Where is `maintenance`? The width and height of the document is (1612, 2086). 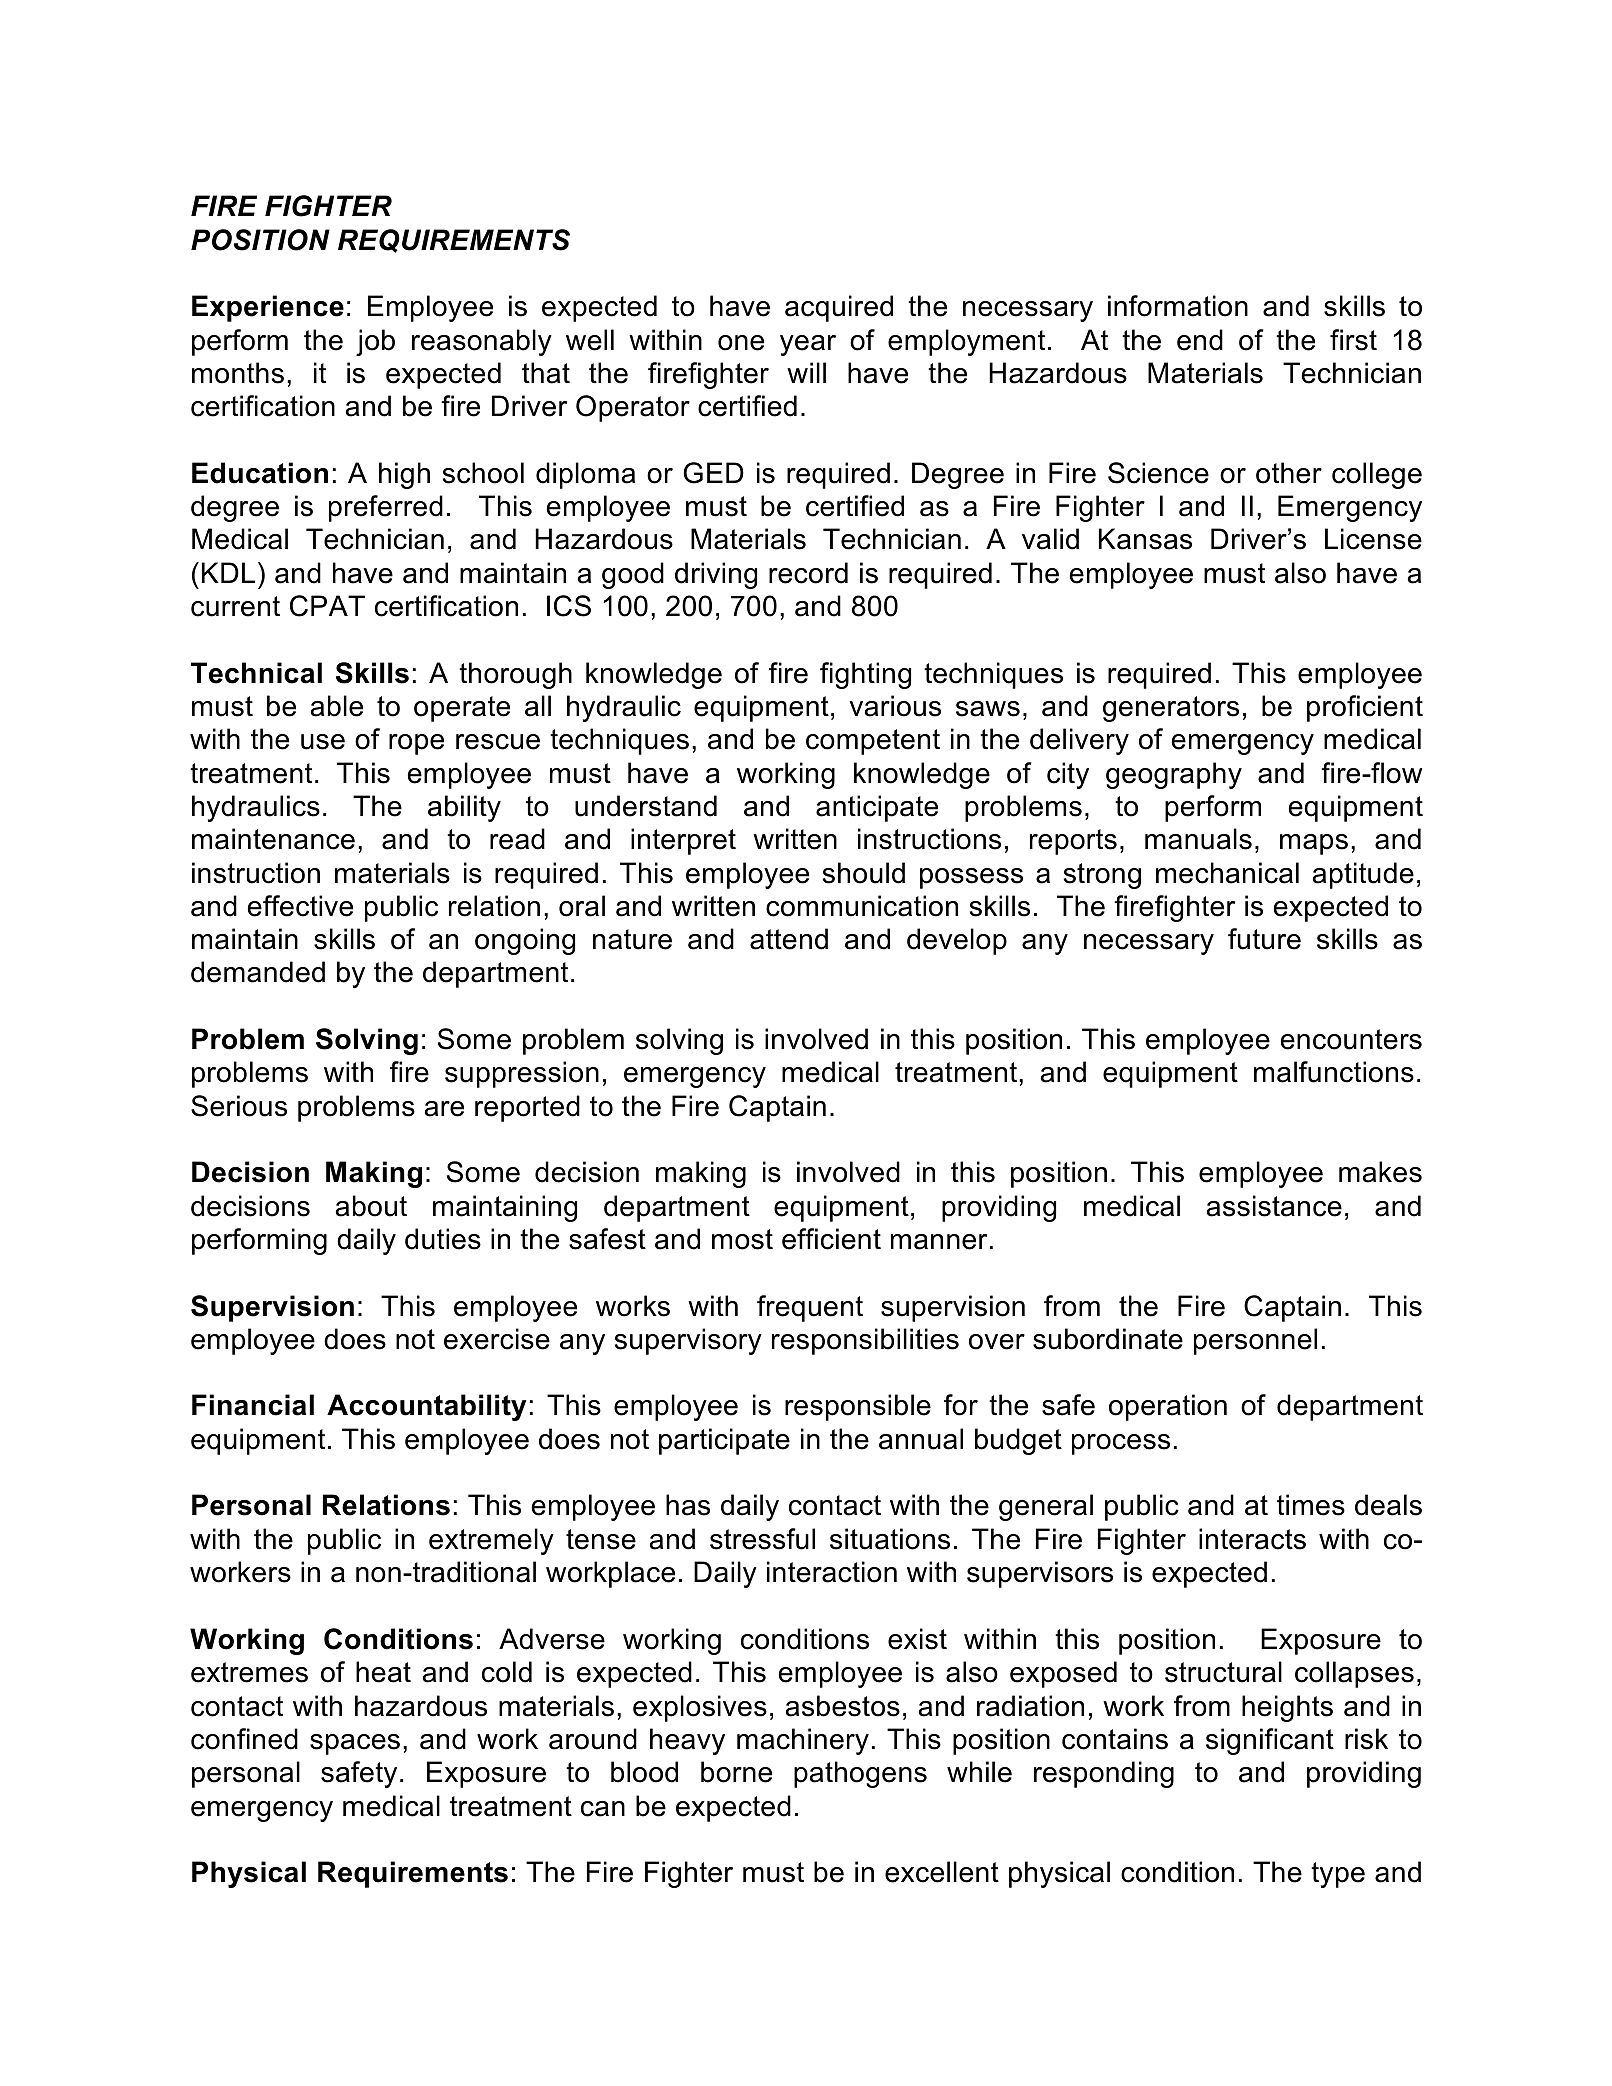 maintenance is located at coordinates (273, 839).
